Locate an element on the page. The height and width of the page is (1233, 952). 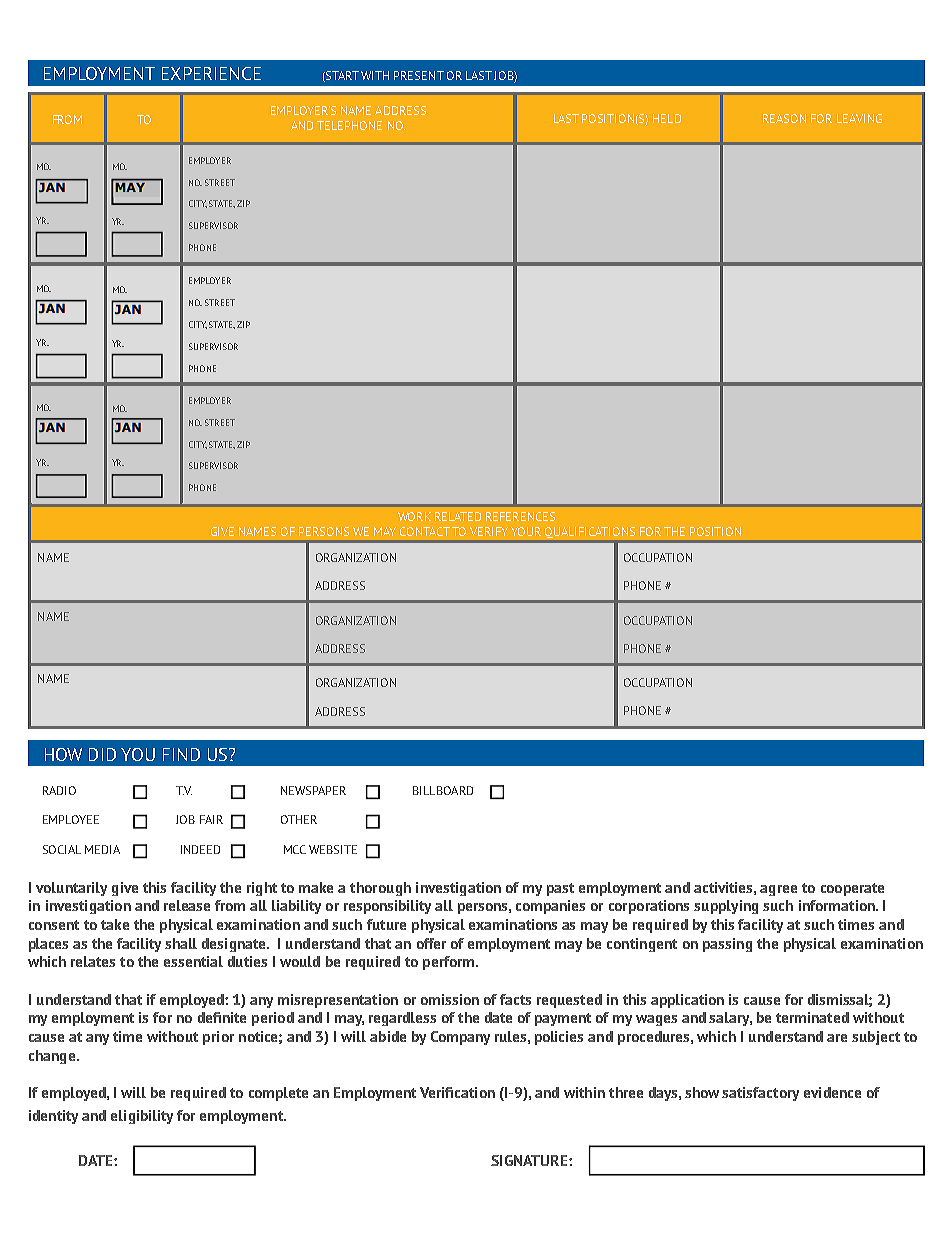
LEAVING is located at coordinates (859, 118).
